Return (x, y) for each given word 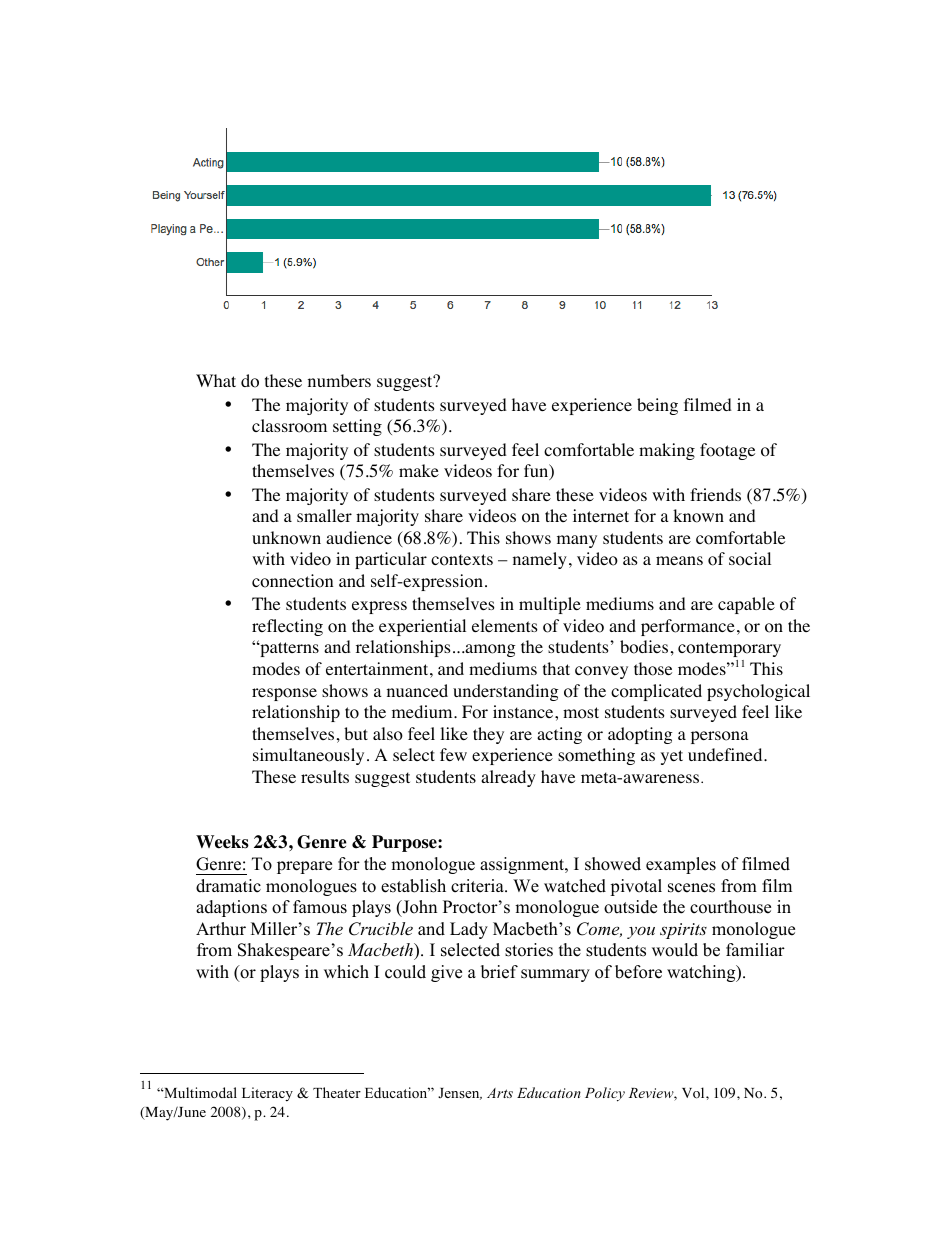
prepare (304, 867)
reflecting (287, 627)
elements (505, 625)
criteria (478, 886)
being (657, 406)
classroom (289, 426)
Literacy (267, 1094)
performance (688, 627)
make (419, 470)
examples (681, 865)
